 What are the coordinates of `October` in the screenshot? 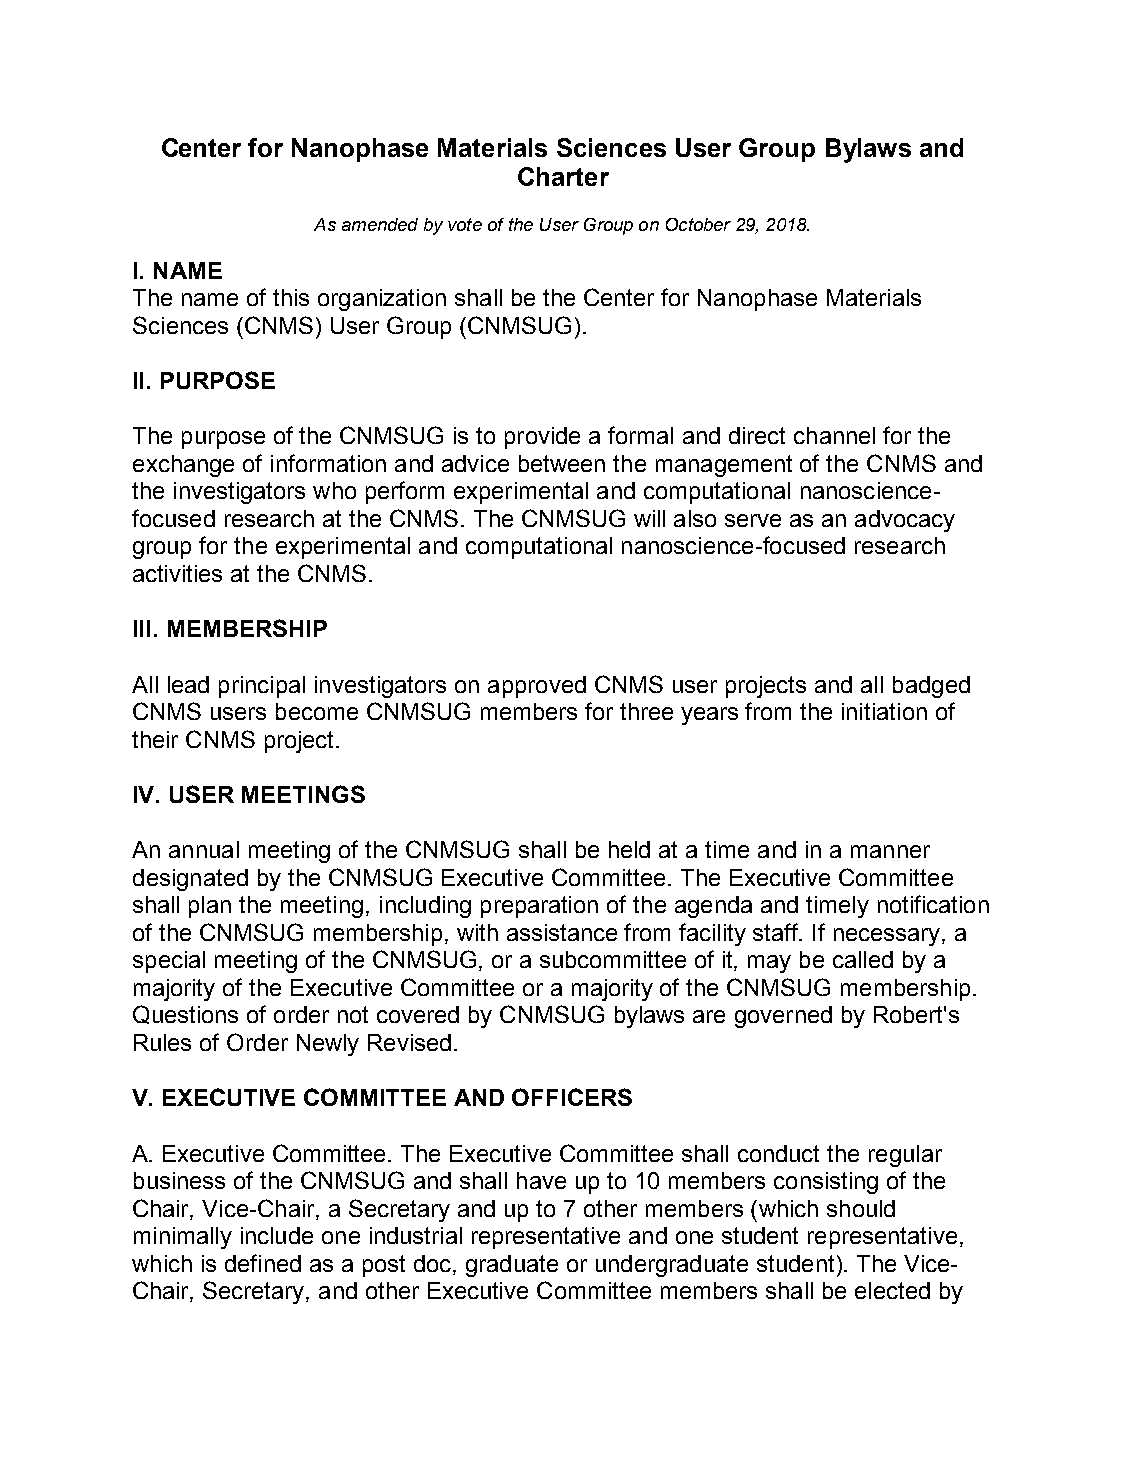 It's located at (698, 224).
